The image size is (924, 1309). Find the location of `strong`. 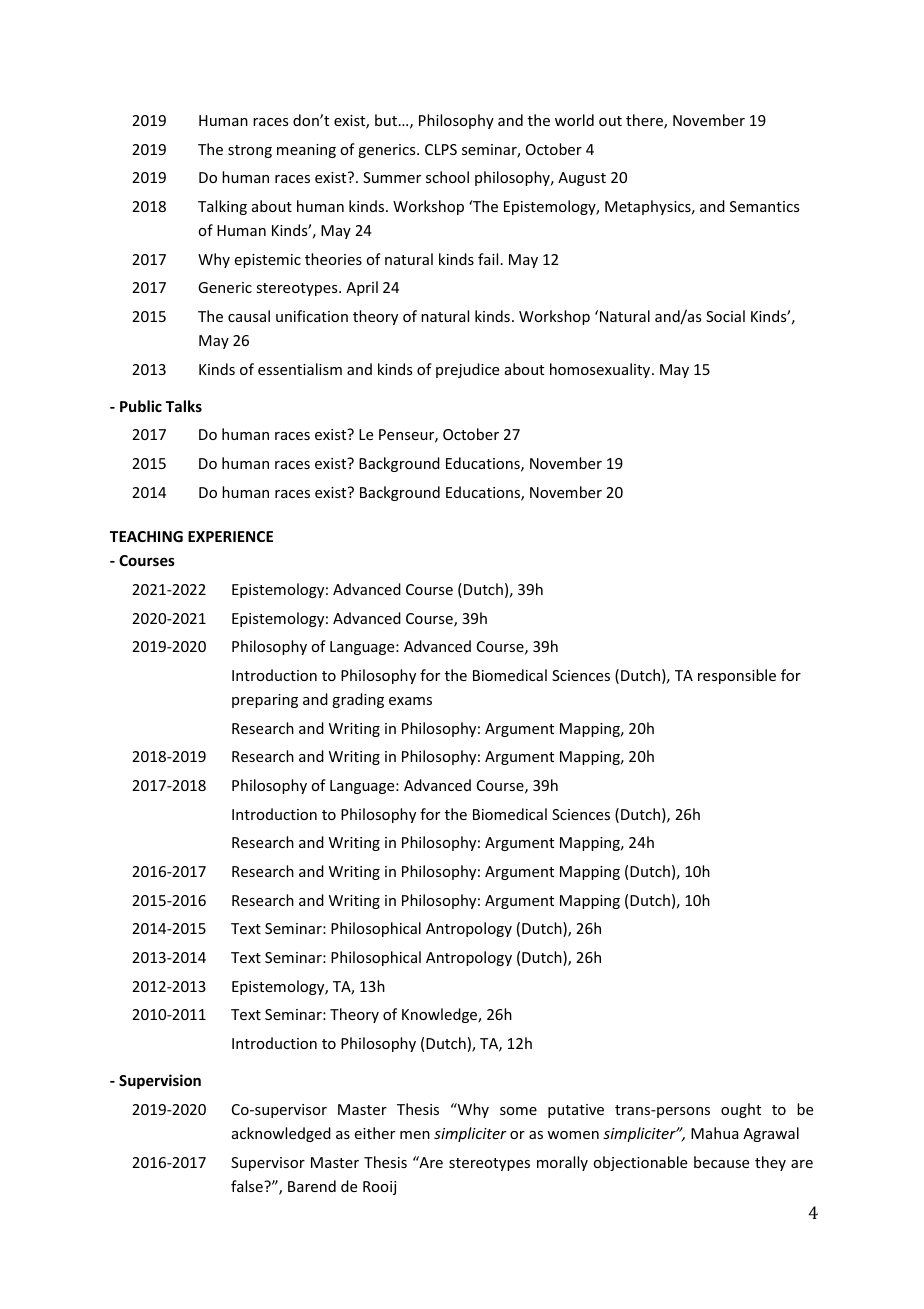

strong is located at coordinates (250, 151).
